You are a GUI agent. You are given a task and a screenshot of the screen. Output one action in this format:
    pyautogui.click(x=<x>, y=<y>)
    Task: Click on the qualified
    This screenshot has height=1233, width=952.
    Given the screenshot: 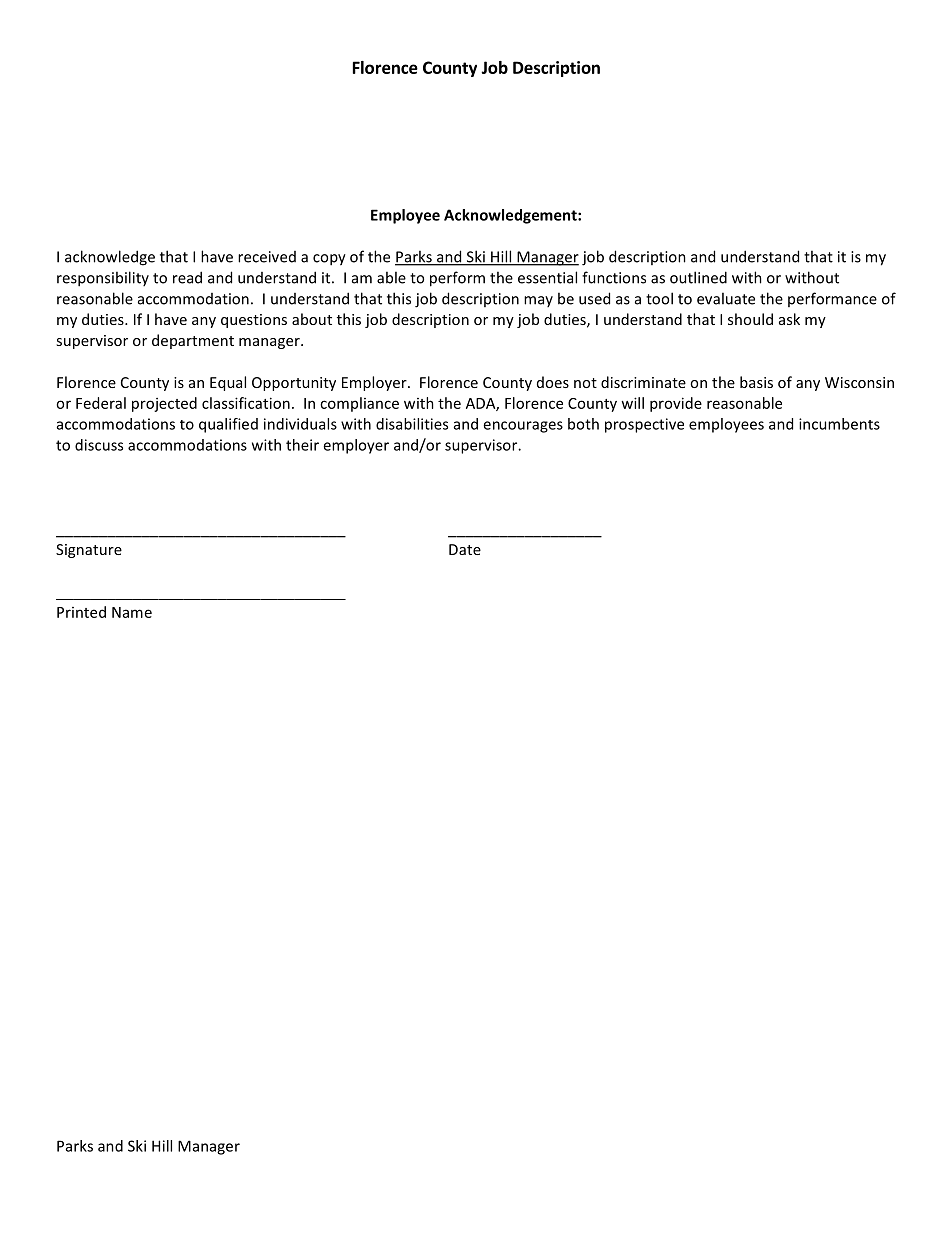 What is the action you would take?
    pyautogui.click(x=228, y=425)
